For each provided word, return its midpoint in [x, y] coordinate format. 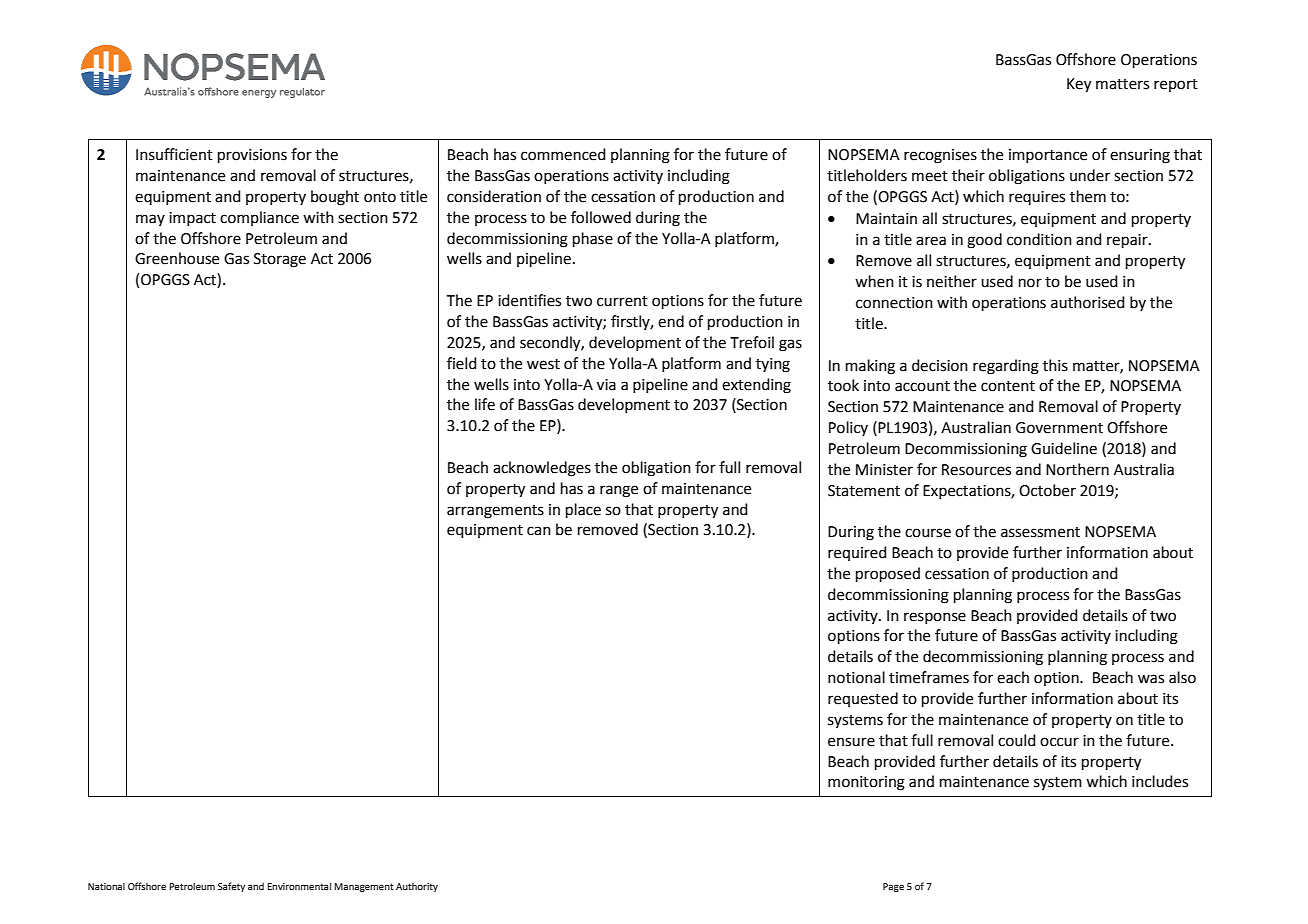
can [539, 531]
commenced [563, 154]
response [935, 618]
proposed [888, 574]
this [1055, 365]
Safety [231, 887]
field [462, 363]
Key [1079, 85]
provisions [252, 156]
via [606, 385]
